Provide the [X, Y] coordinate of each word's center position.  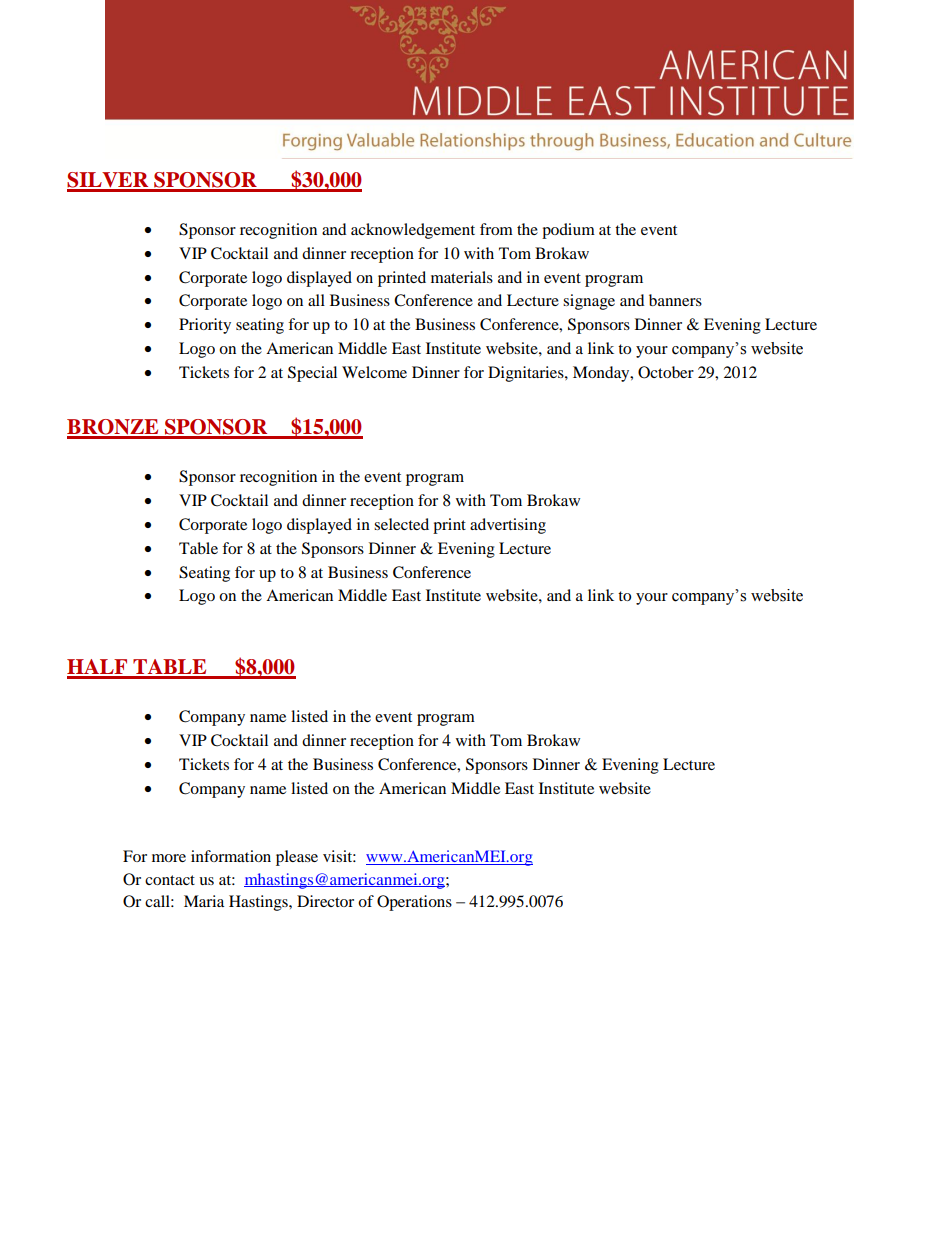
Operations [414, 903]
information [231, 856]
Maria [204, 901]
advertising [508, 526]
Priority [205, 326]
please [297, 858]
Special [312, 374]
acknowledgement [413, 231]
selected [401, 524]
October [666, 372]
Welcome [374, 372]
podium [568, 231]
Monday [602, 374]
